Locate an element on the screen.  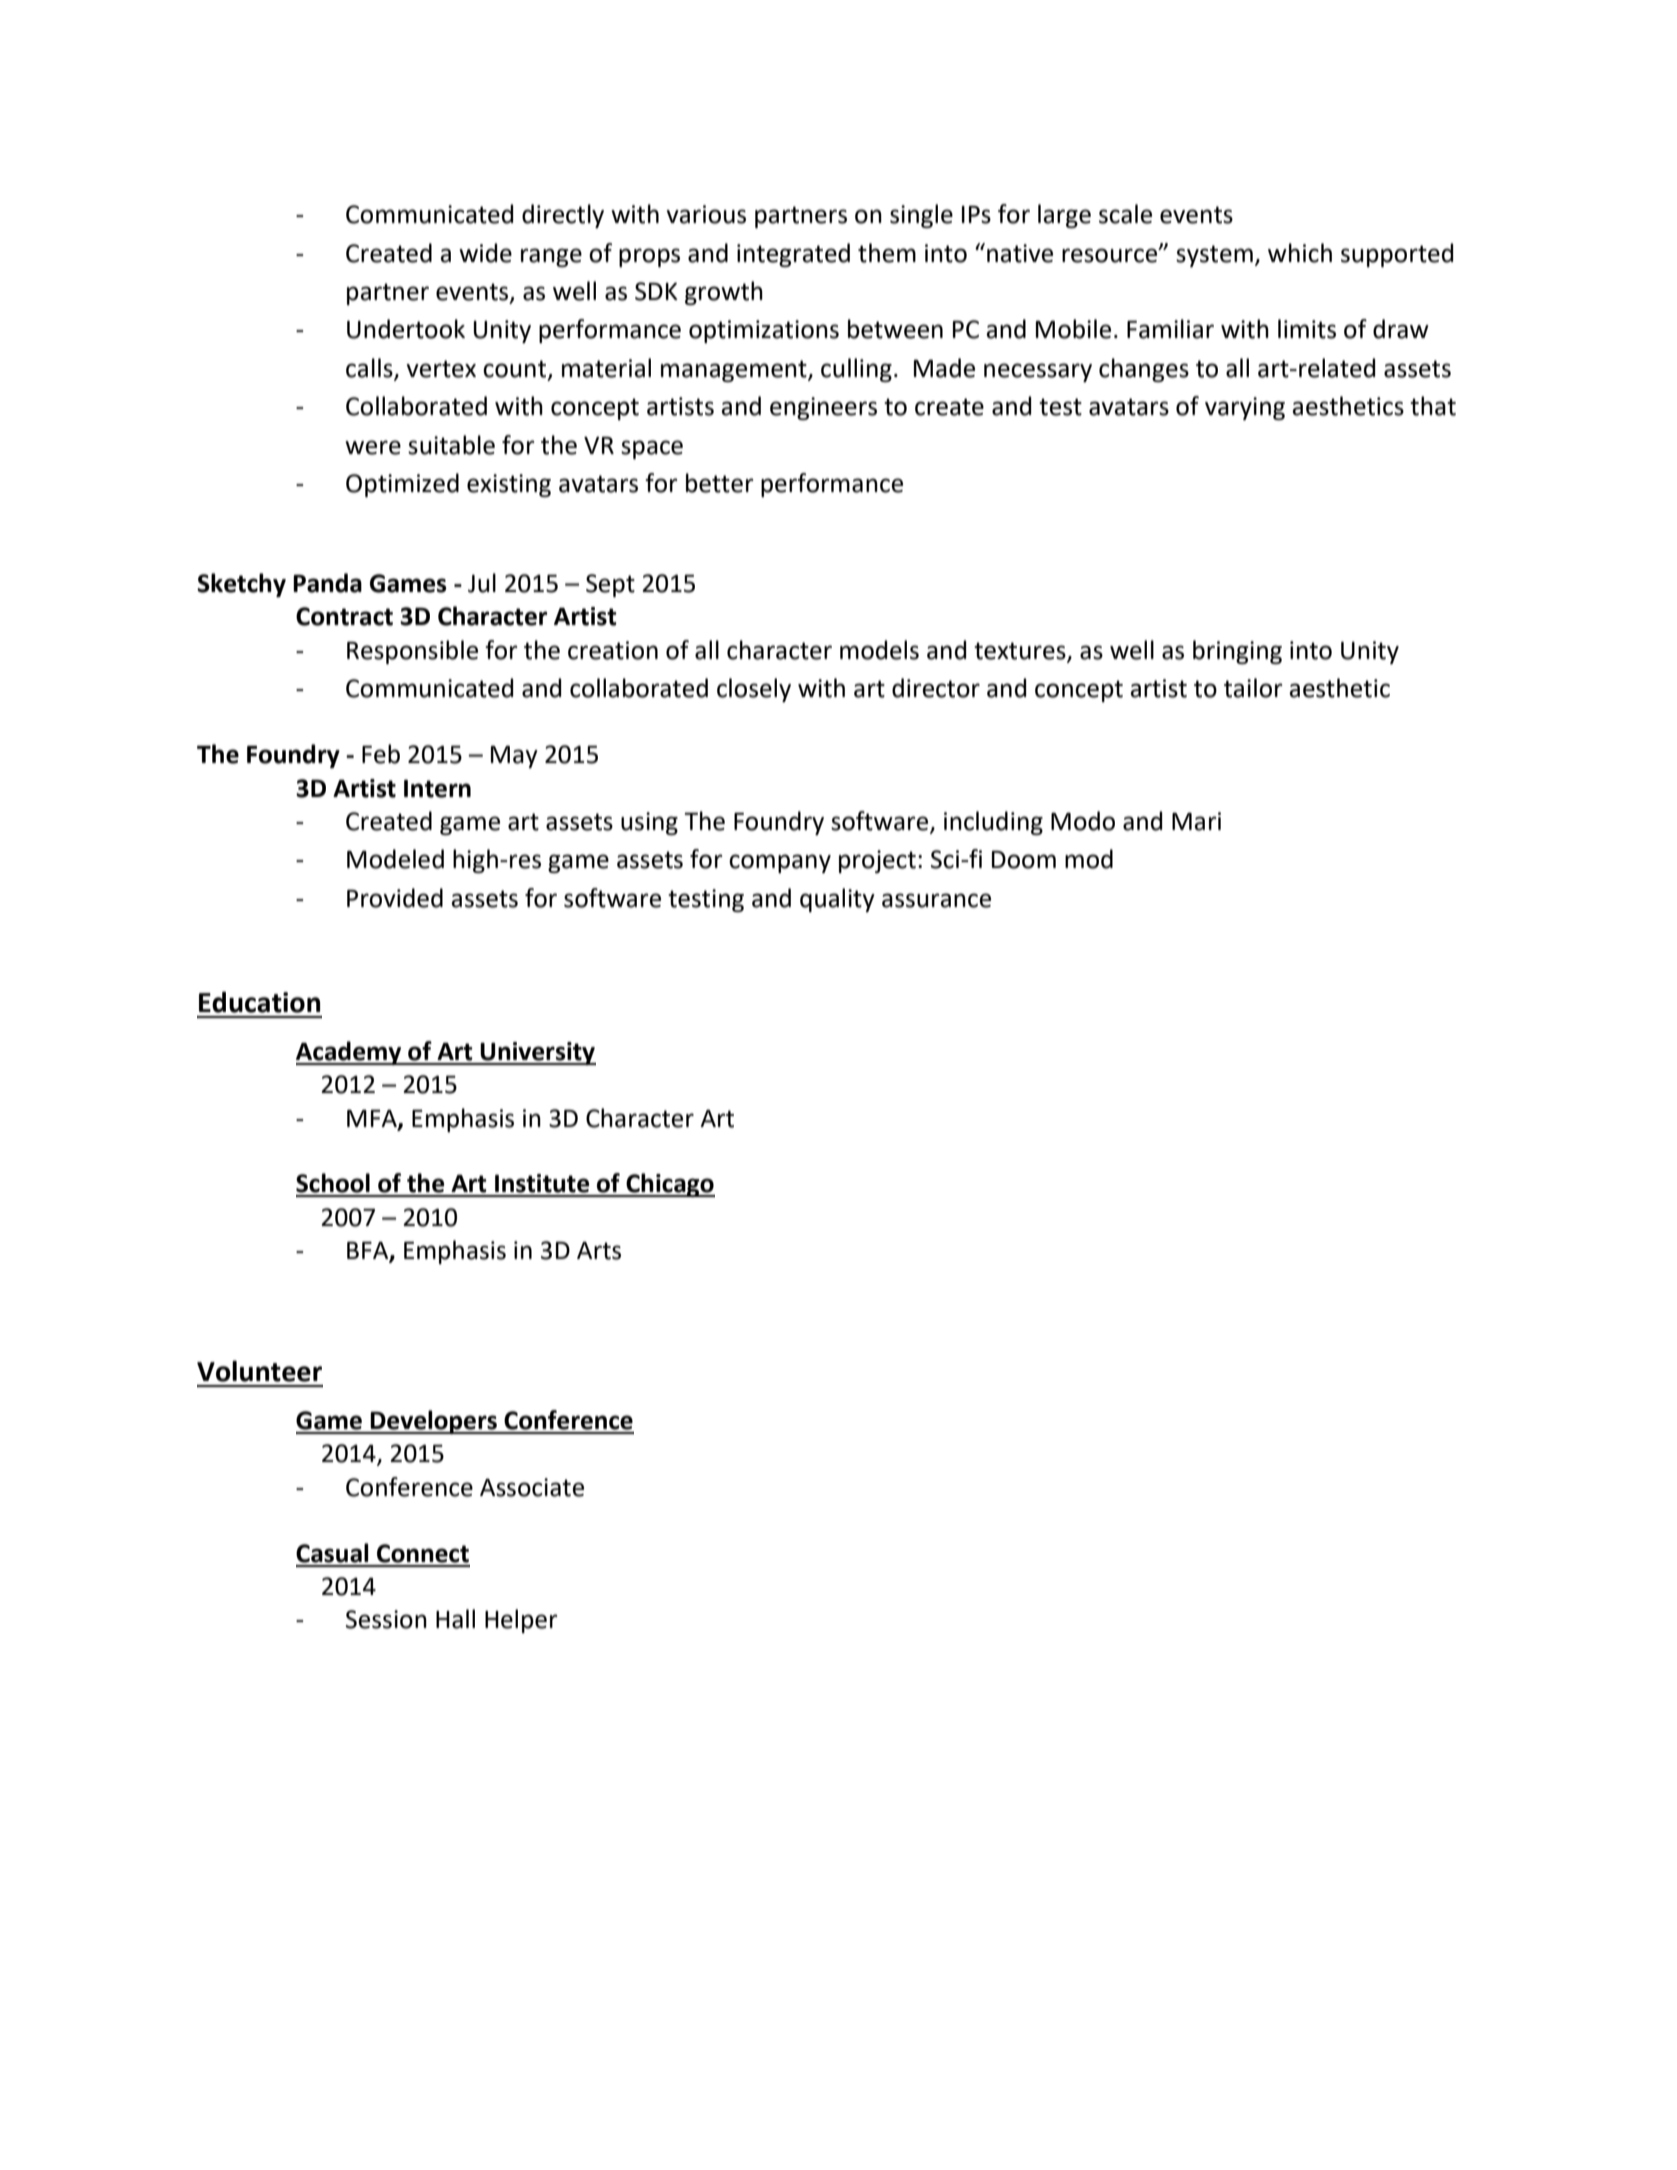
integrated is located at coordinates (793, 255).
